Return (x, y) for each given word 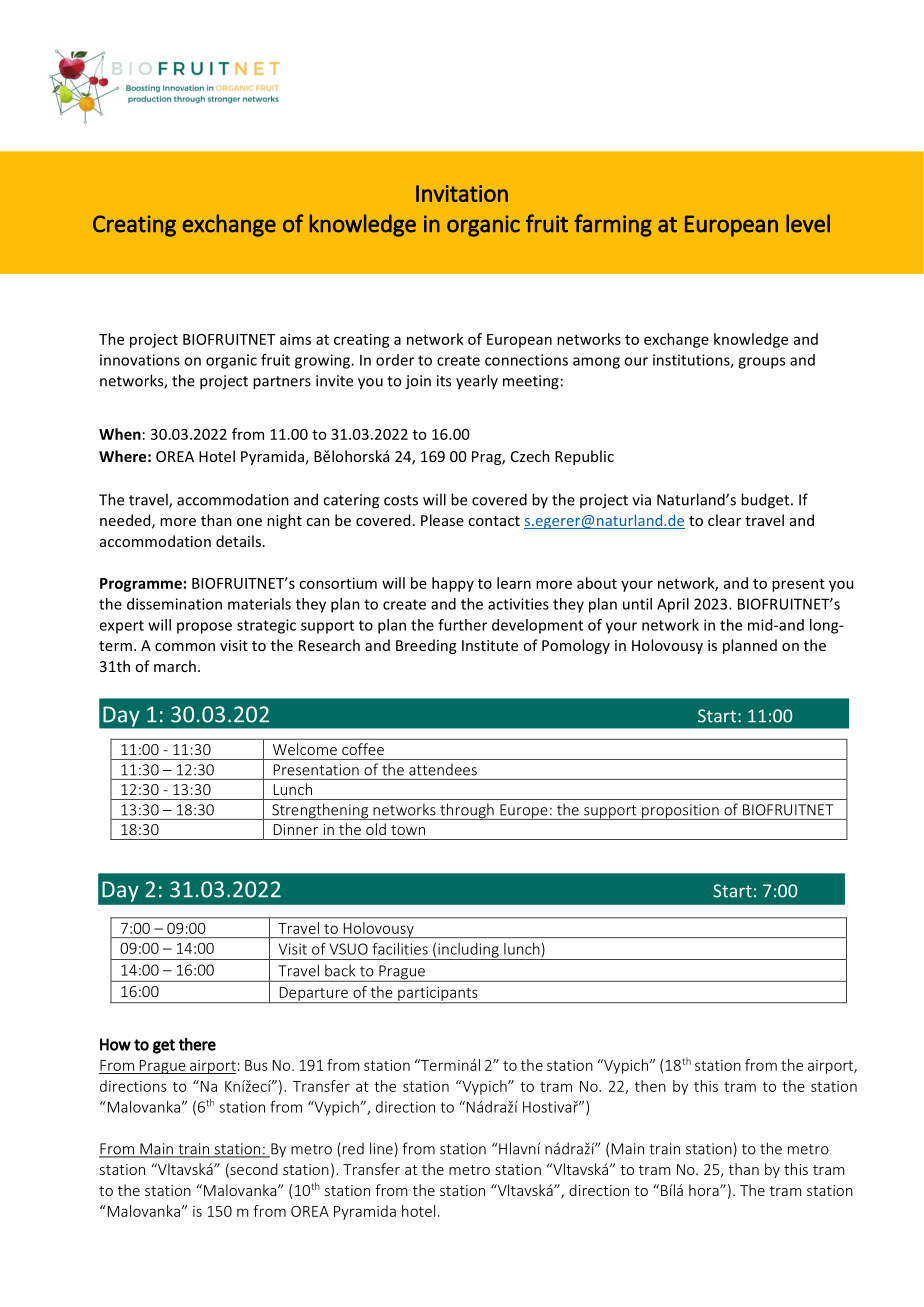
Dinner (296, 829)
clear (724, 520)
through (467, 811)
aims (295, 339)
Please (442, 520)
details (238, 541)
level (808, 223)
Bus (256, 1065)
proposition (680, 812)
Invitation (462, 193)
